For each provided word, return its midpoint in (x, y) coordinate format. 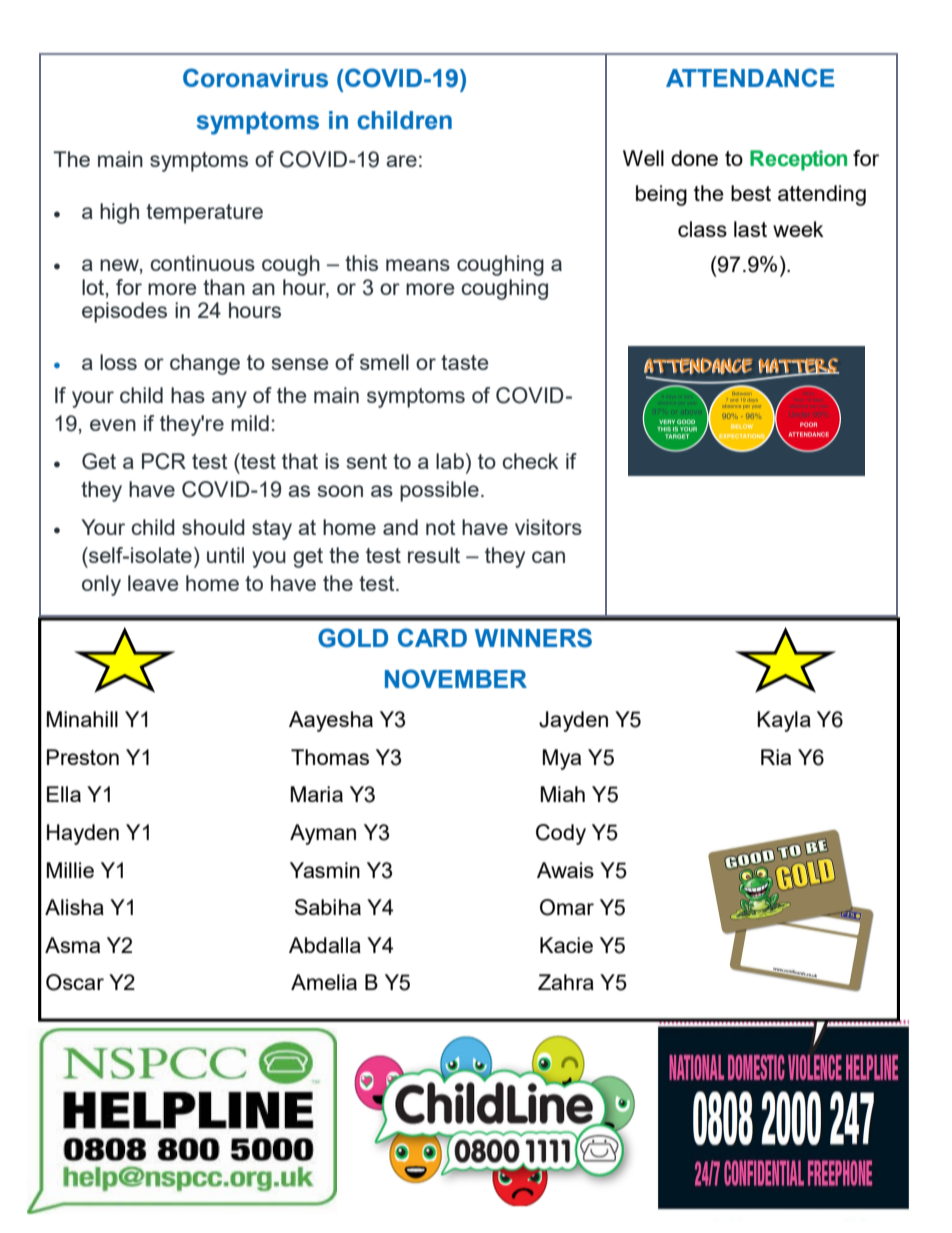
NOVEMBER (456, 679)
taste (464, 362)
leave (153, 583)
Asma (72, 945)
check (530, 461)
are (401, 161)
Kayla (784, 721)
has (188, 395)
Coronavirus (255, 78)
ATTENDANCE (750, 77)
